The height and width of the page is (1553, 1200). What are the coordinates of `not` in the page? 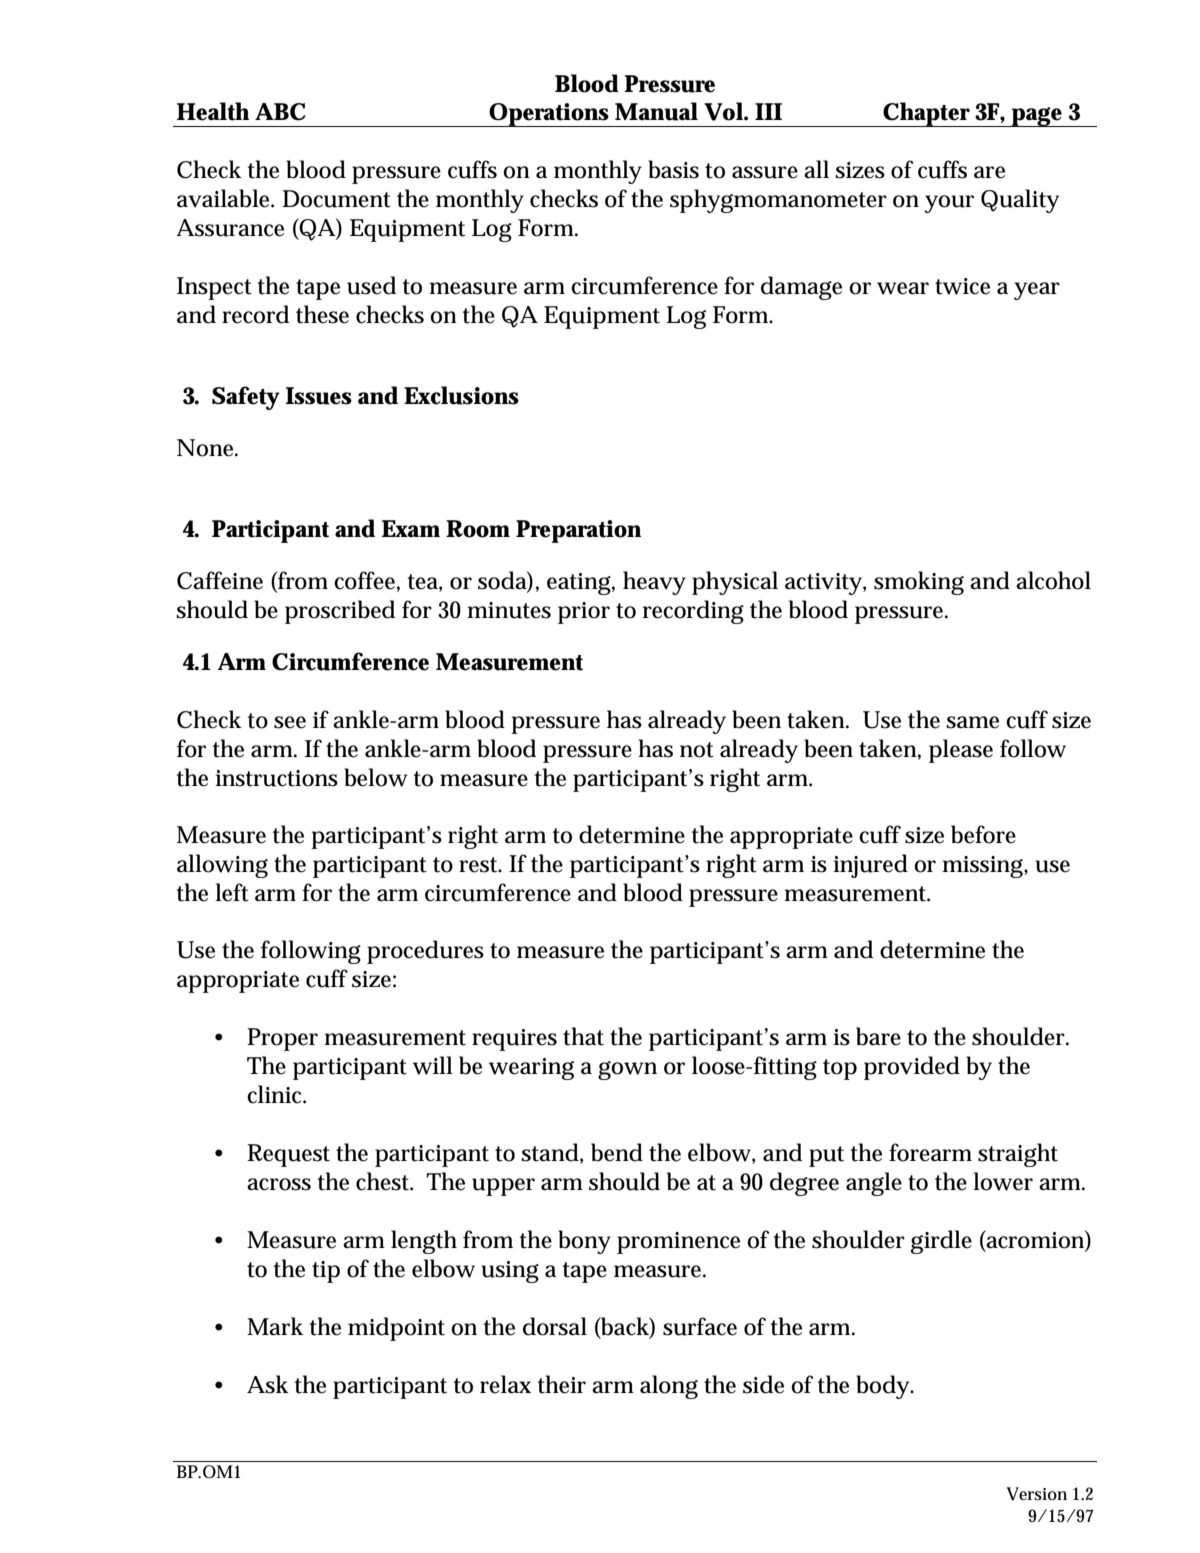 It's located at (697, 750).
